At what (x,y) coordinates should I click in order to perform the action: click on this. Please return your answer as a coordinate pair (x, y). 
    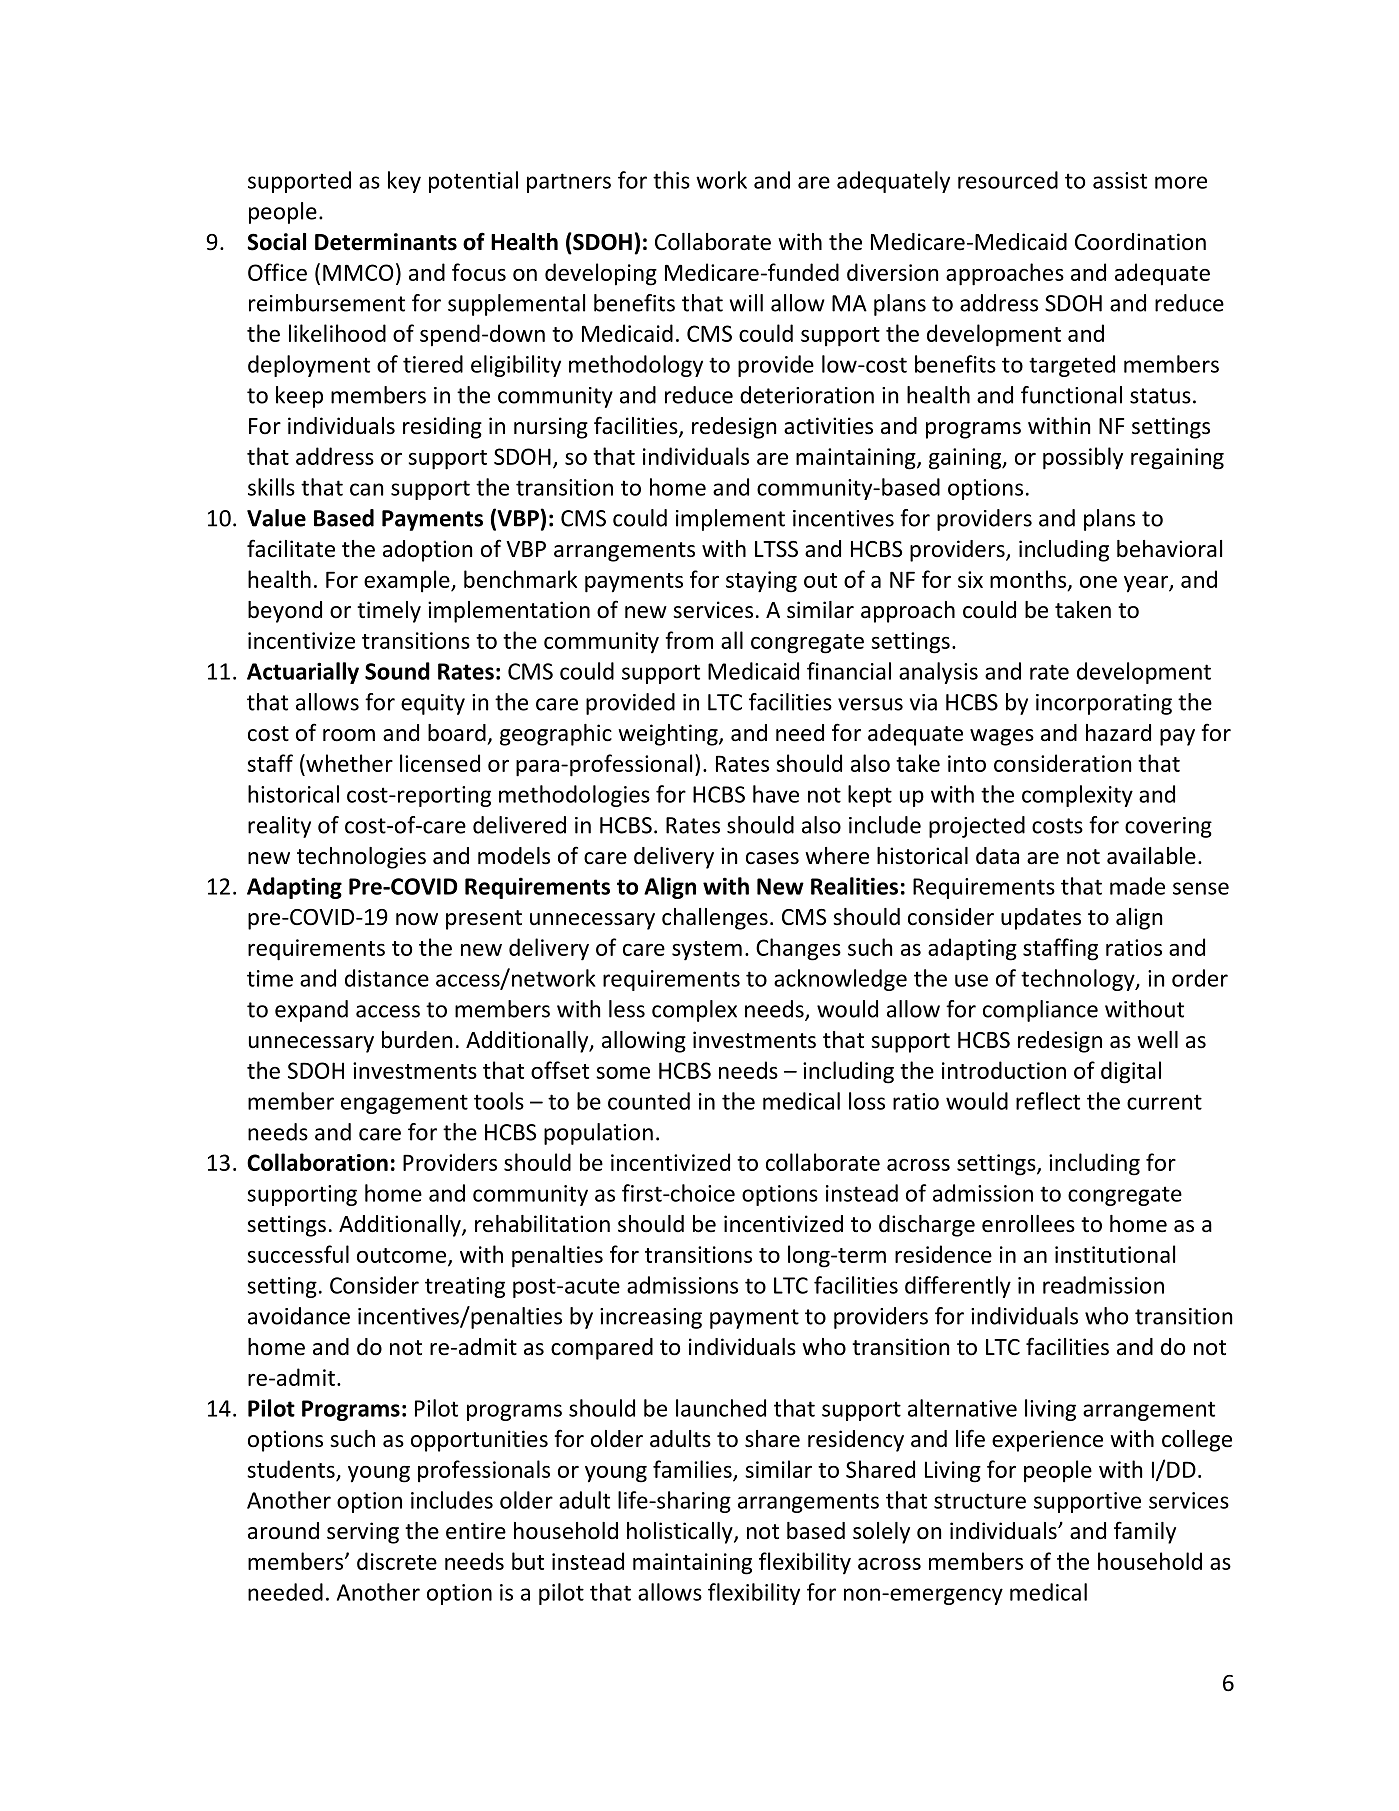
    Looking at the image, I should click on (671, 180).
